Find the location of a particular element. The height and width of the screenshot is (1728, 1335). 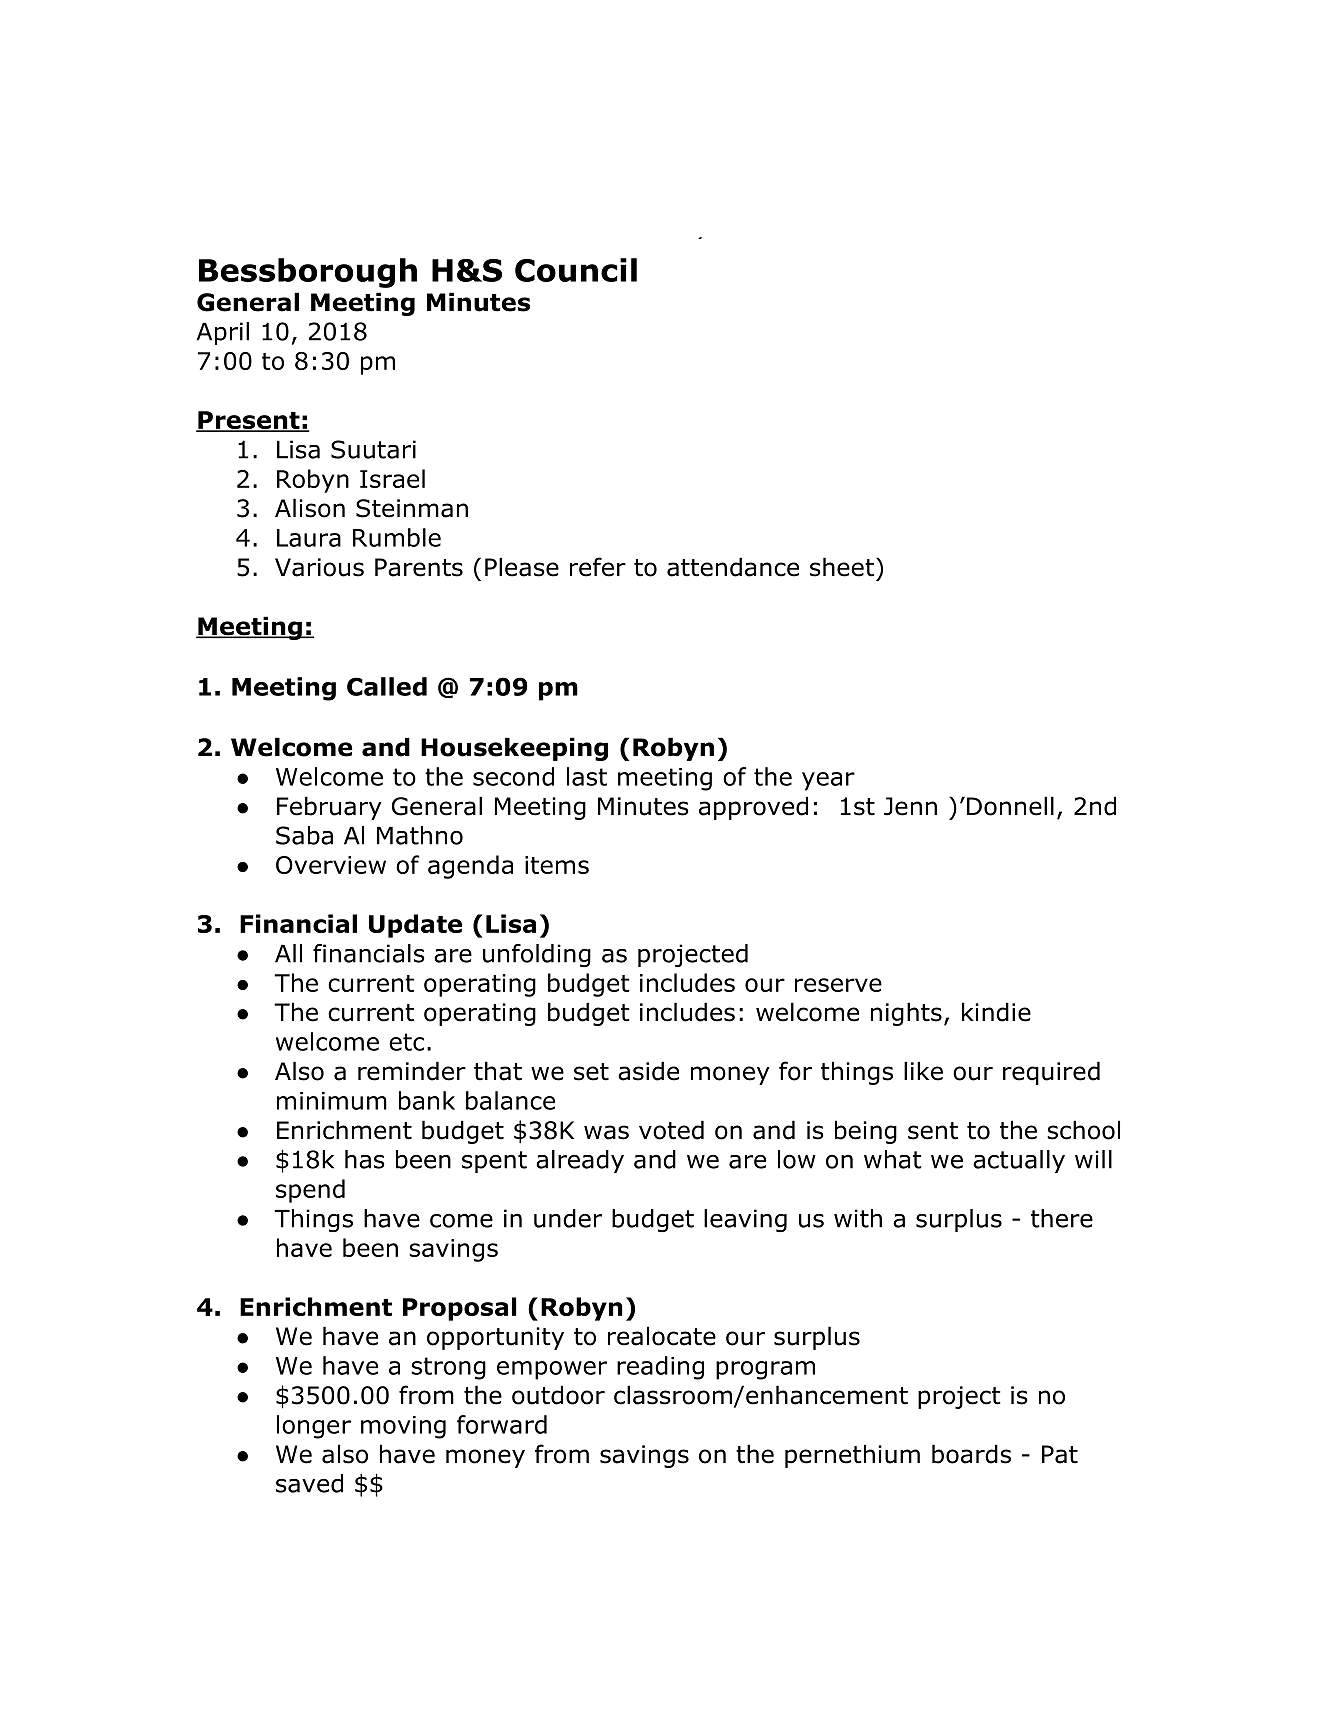

longer is located at coordinates (314, 1427).
